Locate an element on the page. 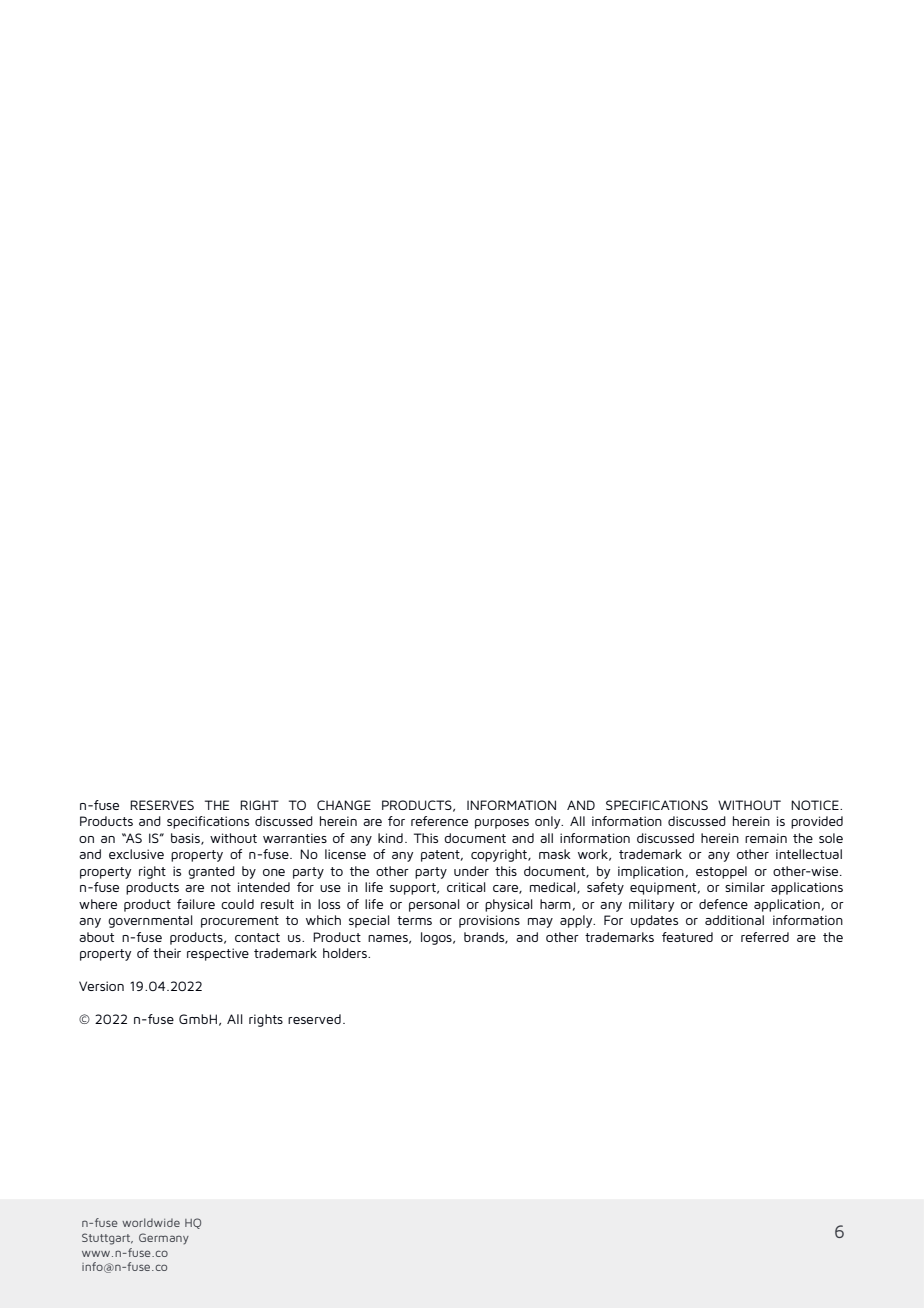 This image has height=1308, width=924. reserved is located at coordinates (314, 1019).
